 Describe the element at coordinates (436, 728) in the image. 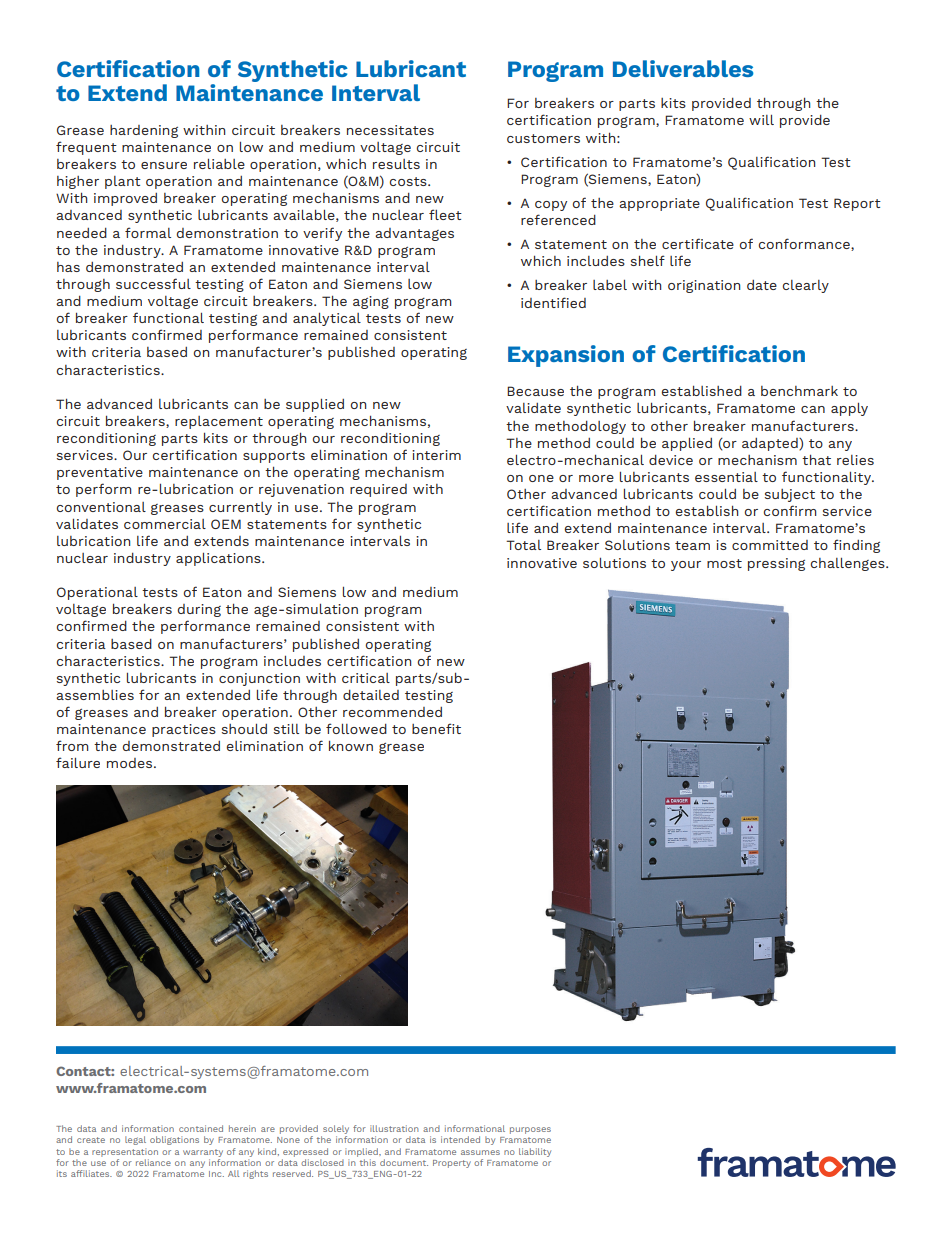

I see `benefit` at that location.
